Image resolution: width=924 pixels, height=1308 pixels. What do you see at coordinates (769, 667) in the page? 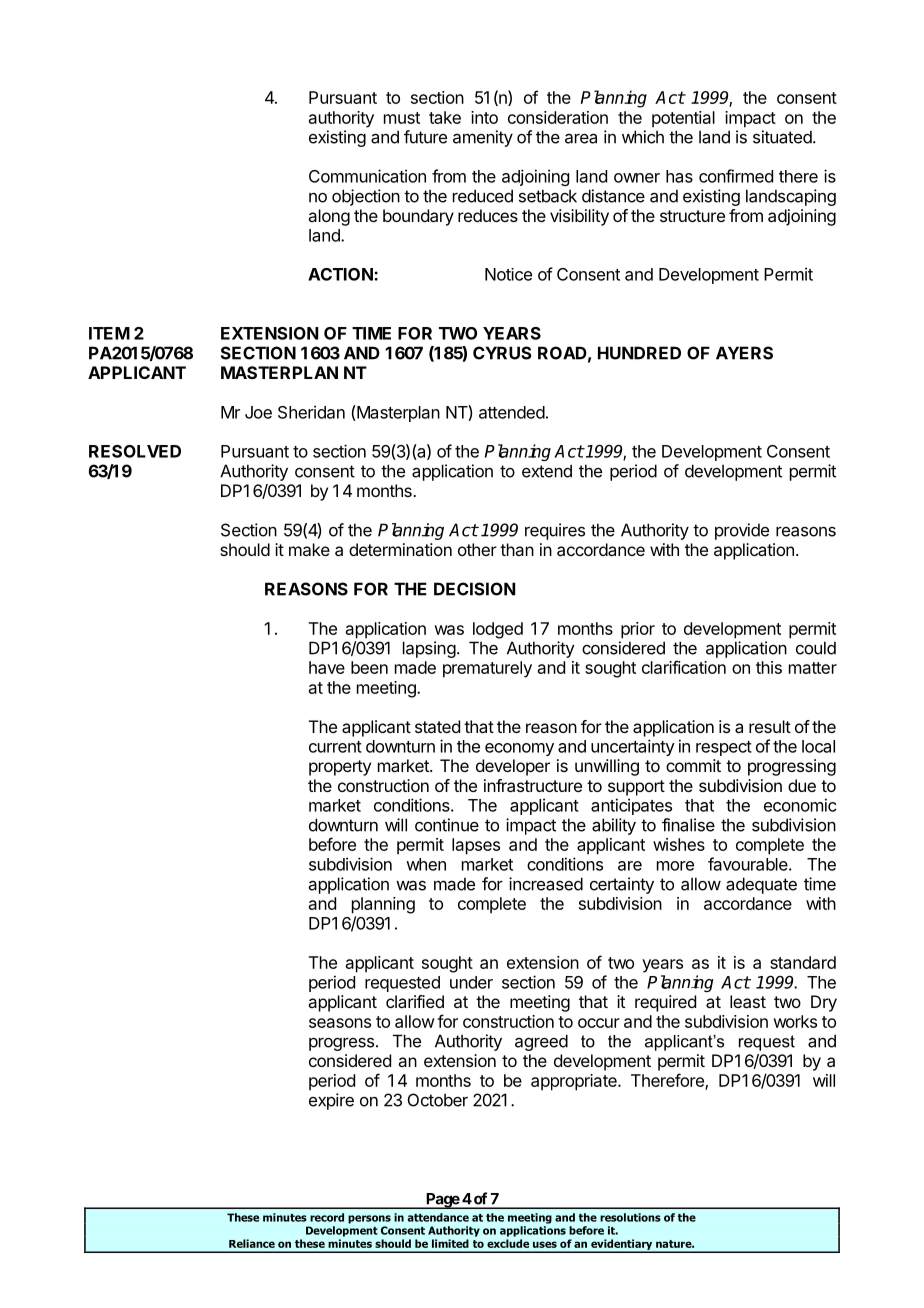
I see `this` at bounding box center [769, 667].
